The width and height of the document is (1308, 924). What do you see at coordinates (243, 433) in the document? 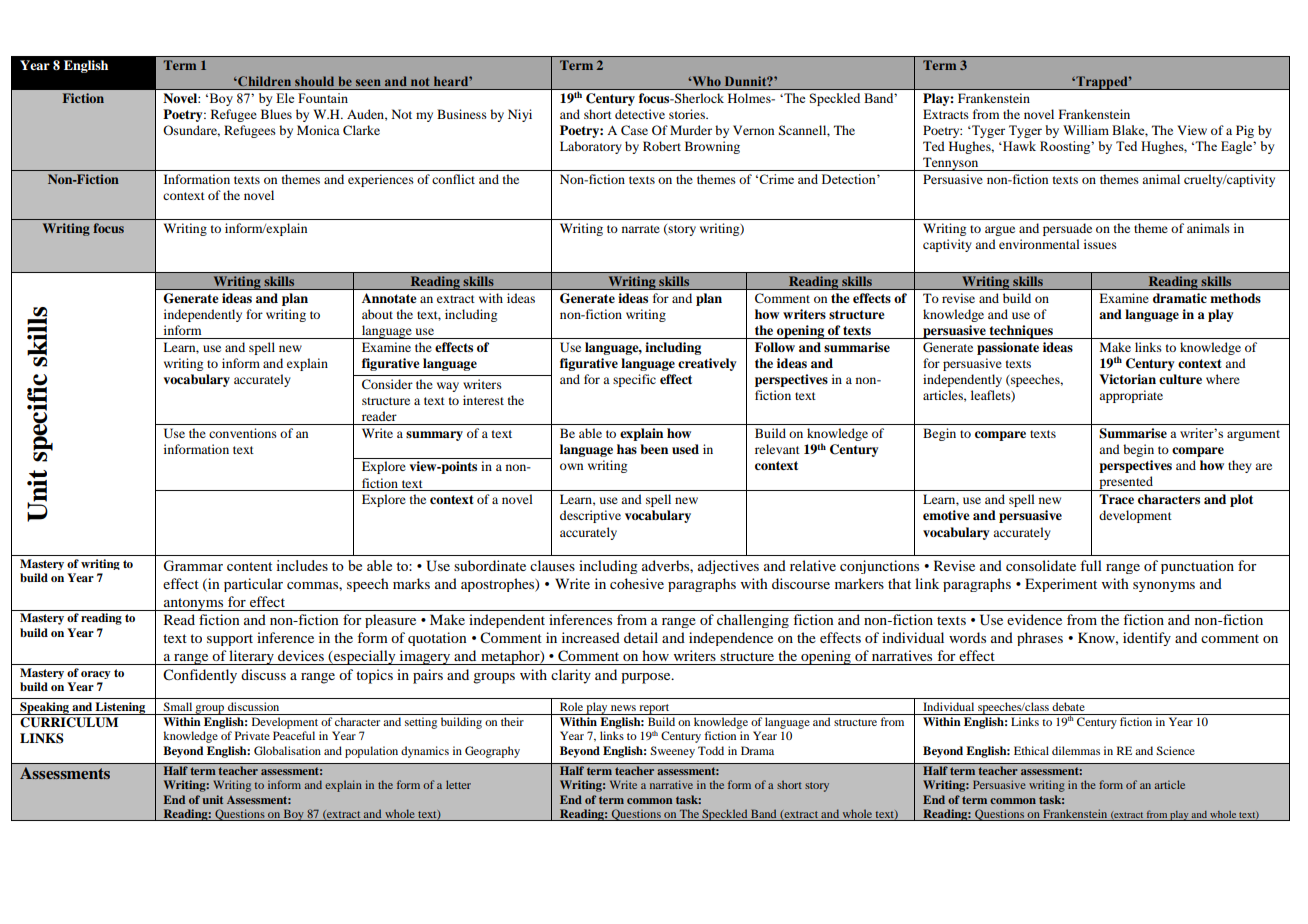
I see `conventions` at bounding box center [243, 433].
